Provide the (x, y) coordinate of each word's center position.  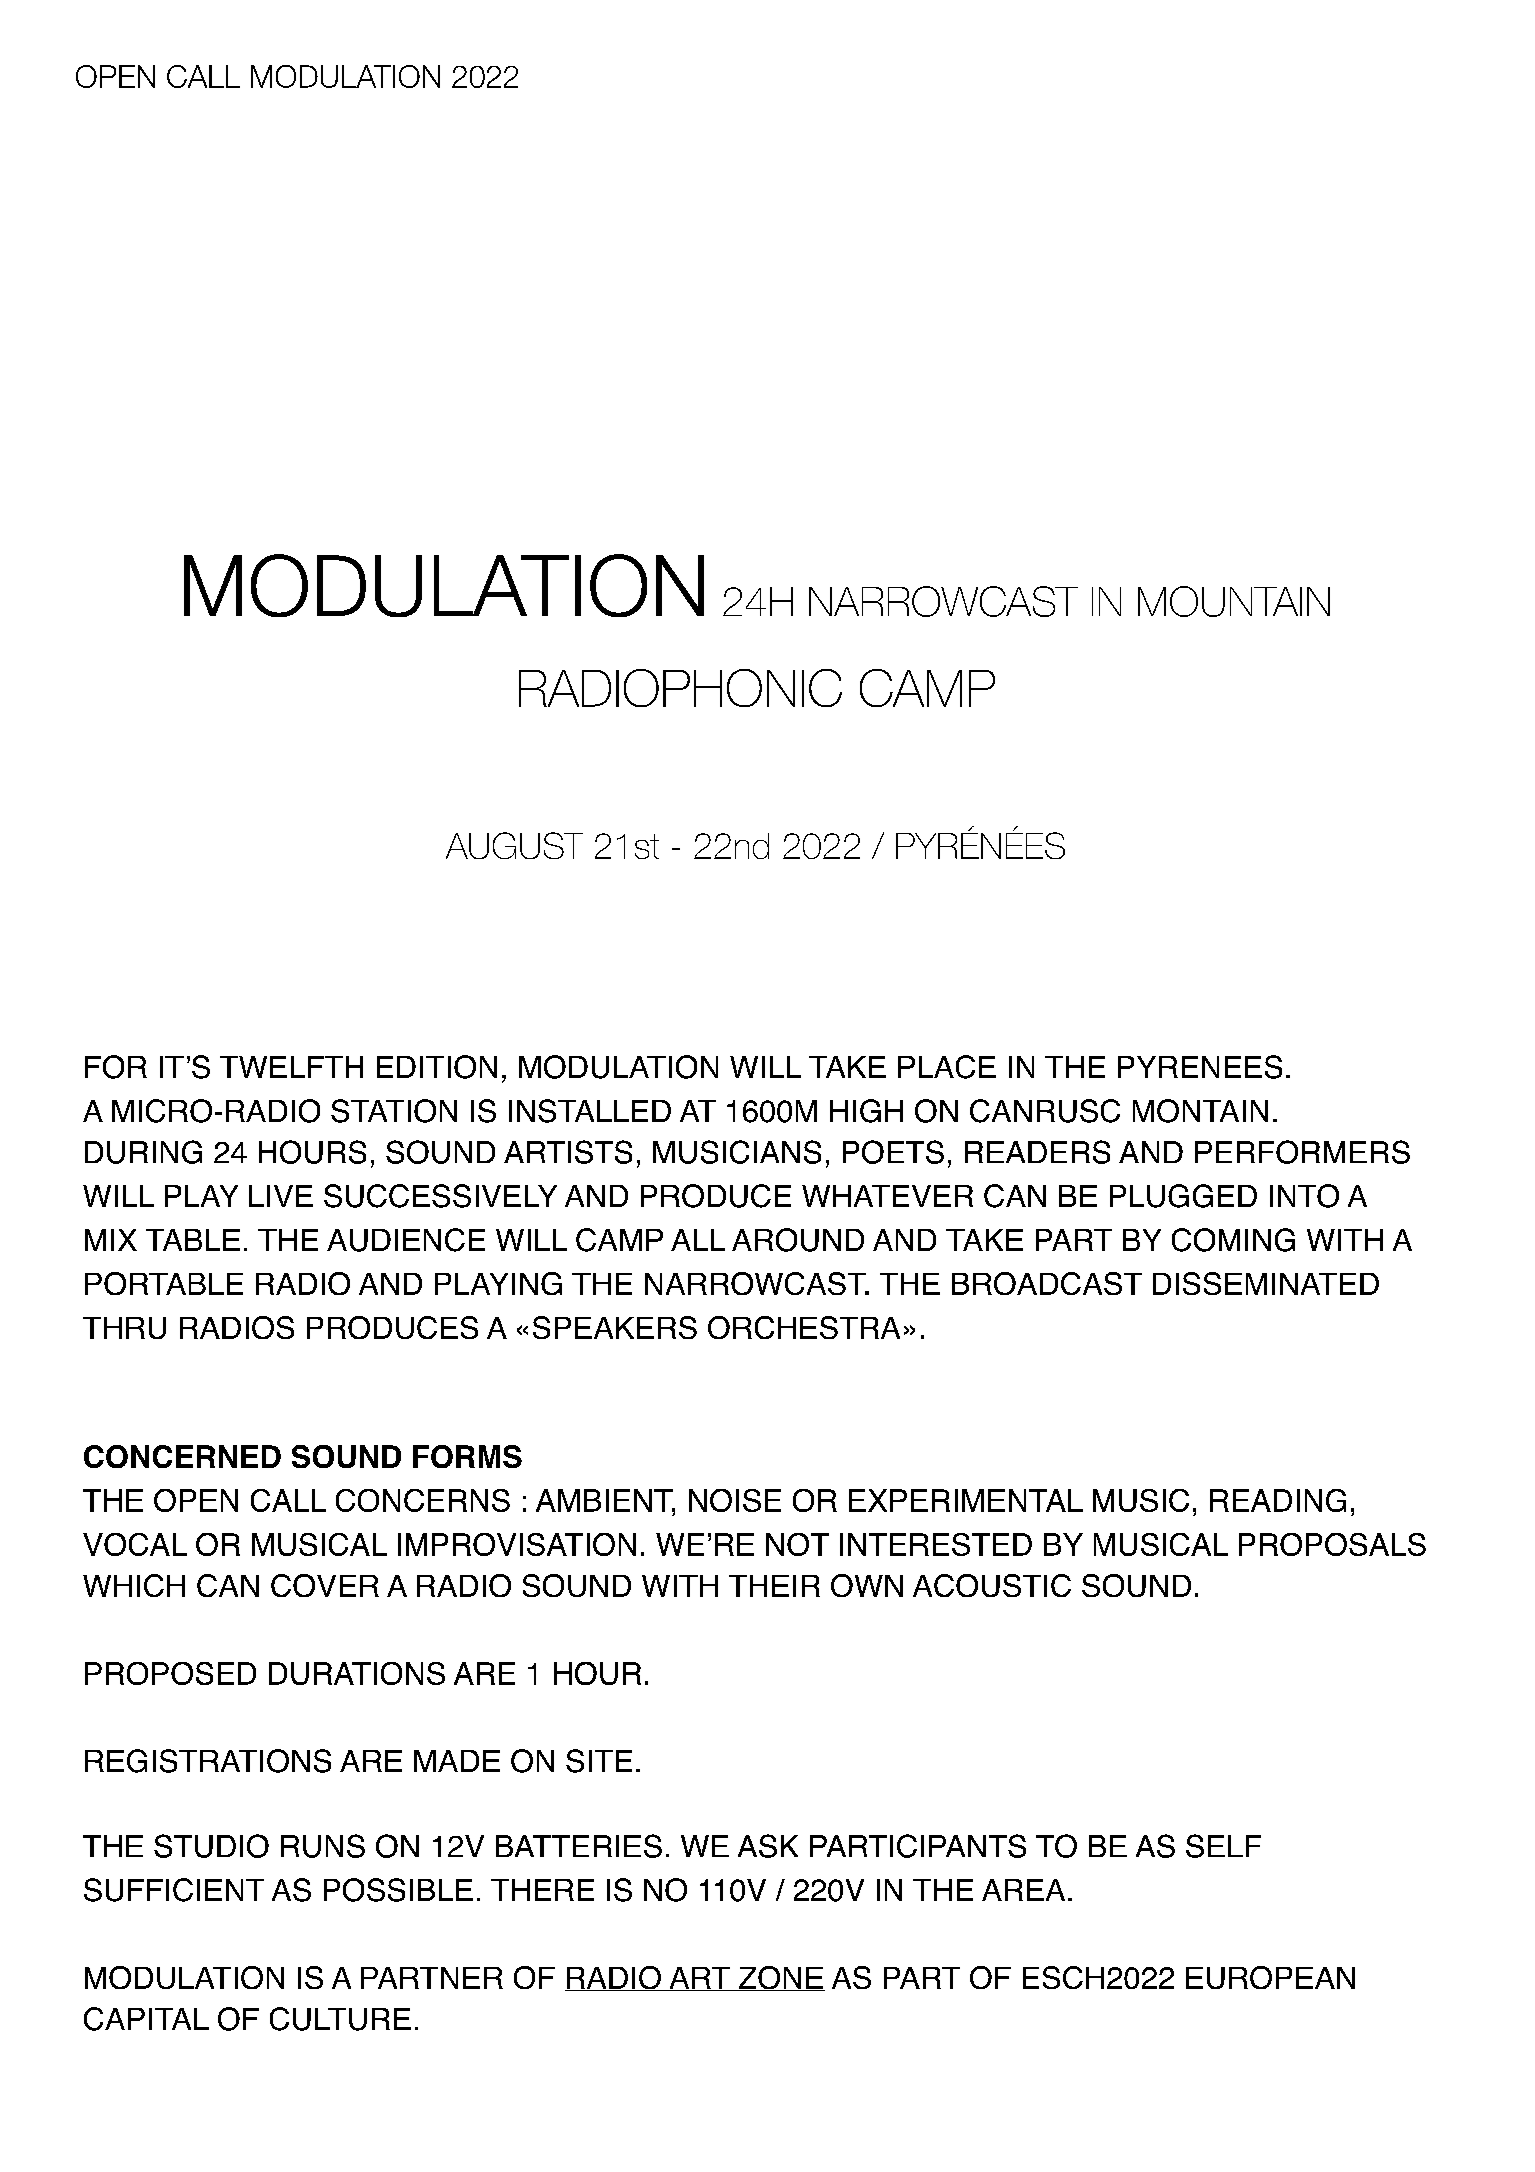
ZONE (781, 1978)
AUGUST (514, 845)
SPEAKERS (615, 1327)
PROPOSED (170, 1673)
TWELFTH (291, 1067)
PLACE (947, 1067)
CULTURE (340, 2019)
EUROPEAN (1270, 1977)
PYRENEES (1200, 1067)
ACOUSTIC (992, 1585)
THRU (124, 1328)
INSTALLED (590, 1111)
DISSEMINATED (1266, 1283)
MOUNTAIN (1234, 601)
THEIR (774, 1586)
